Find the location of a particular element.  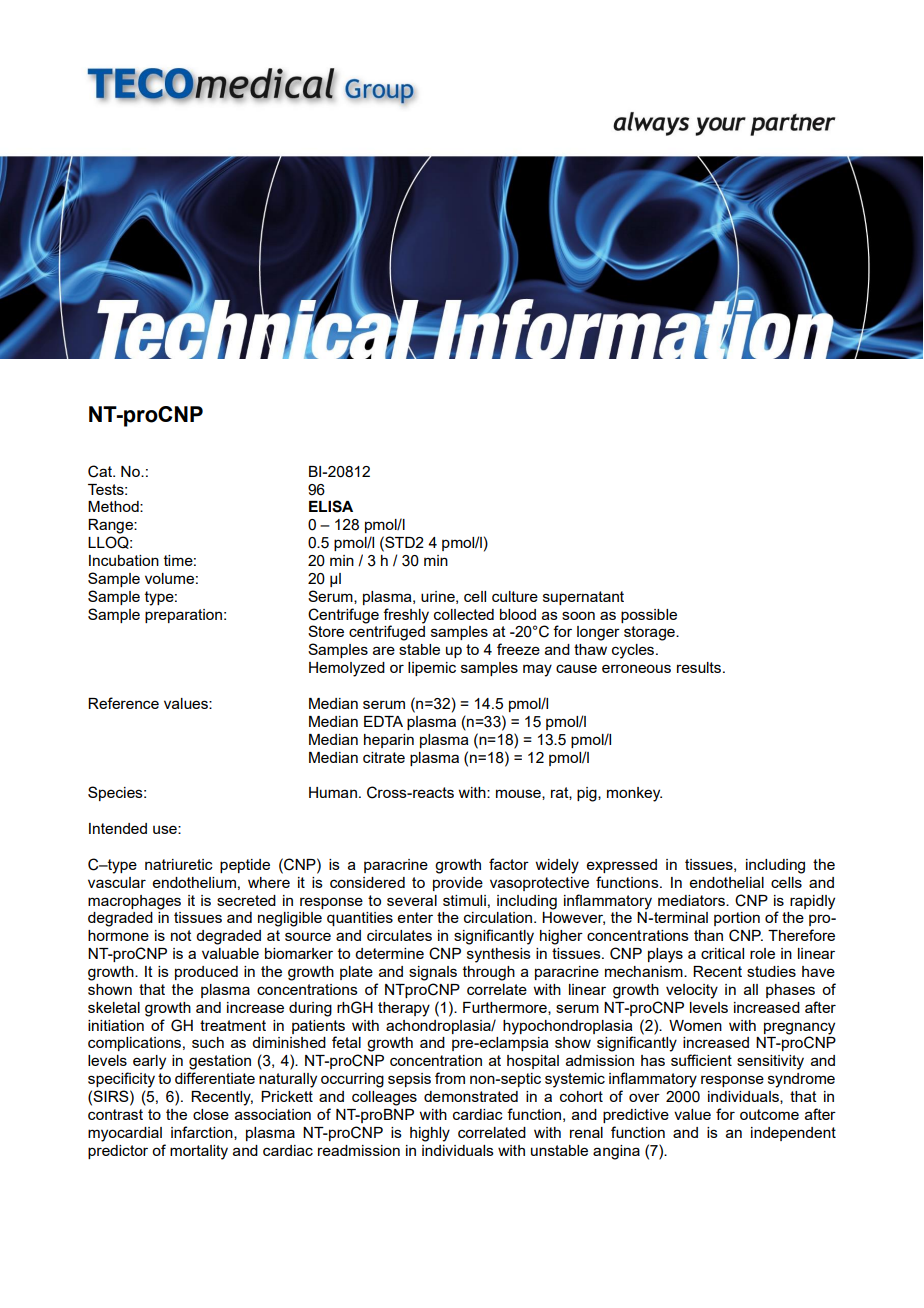

ELISA is located at coordinates (331, 506).
